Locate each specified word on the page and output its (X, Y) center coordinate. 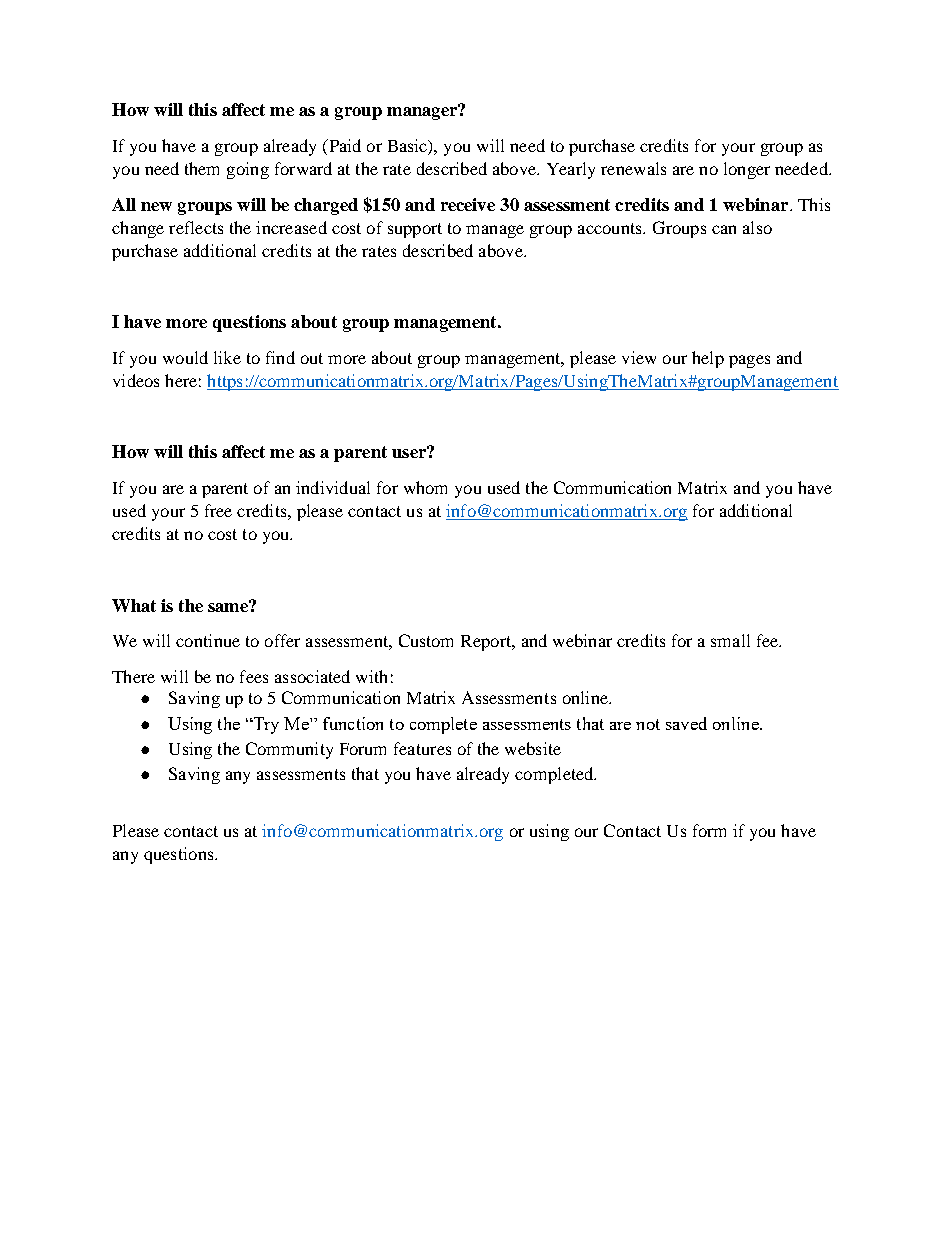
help (708, 359)
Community (289, 750)
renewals (633, 168)
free (218, 510)
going (248, 170)
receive (468, 204)
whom (425, 487)
